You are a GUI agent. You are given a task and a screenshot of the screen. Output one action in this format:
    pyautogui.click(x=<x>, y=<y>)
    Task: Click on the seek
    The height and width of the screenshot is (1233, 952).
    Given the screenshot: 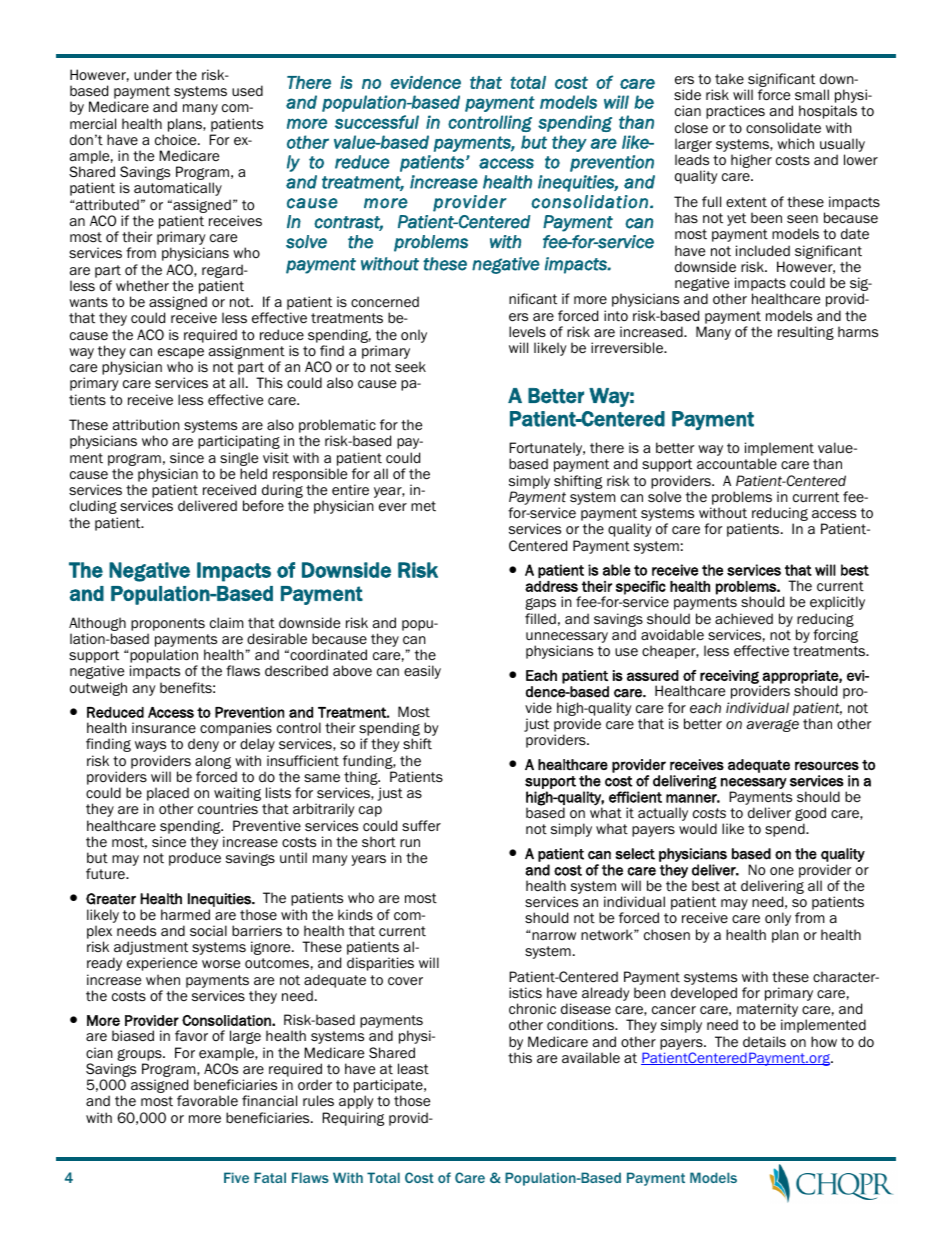 What is the action you would take?
    pyautogui.click(x=410, y=366)
